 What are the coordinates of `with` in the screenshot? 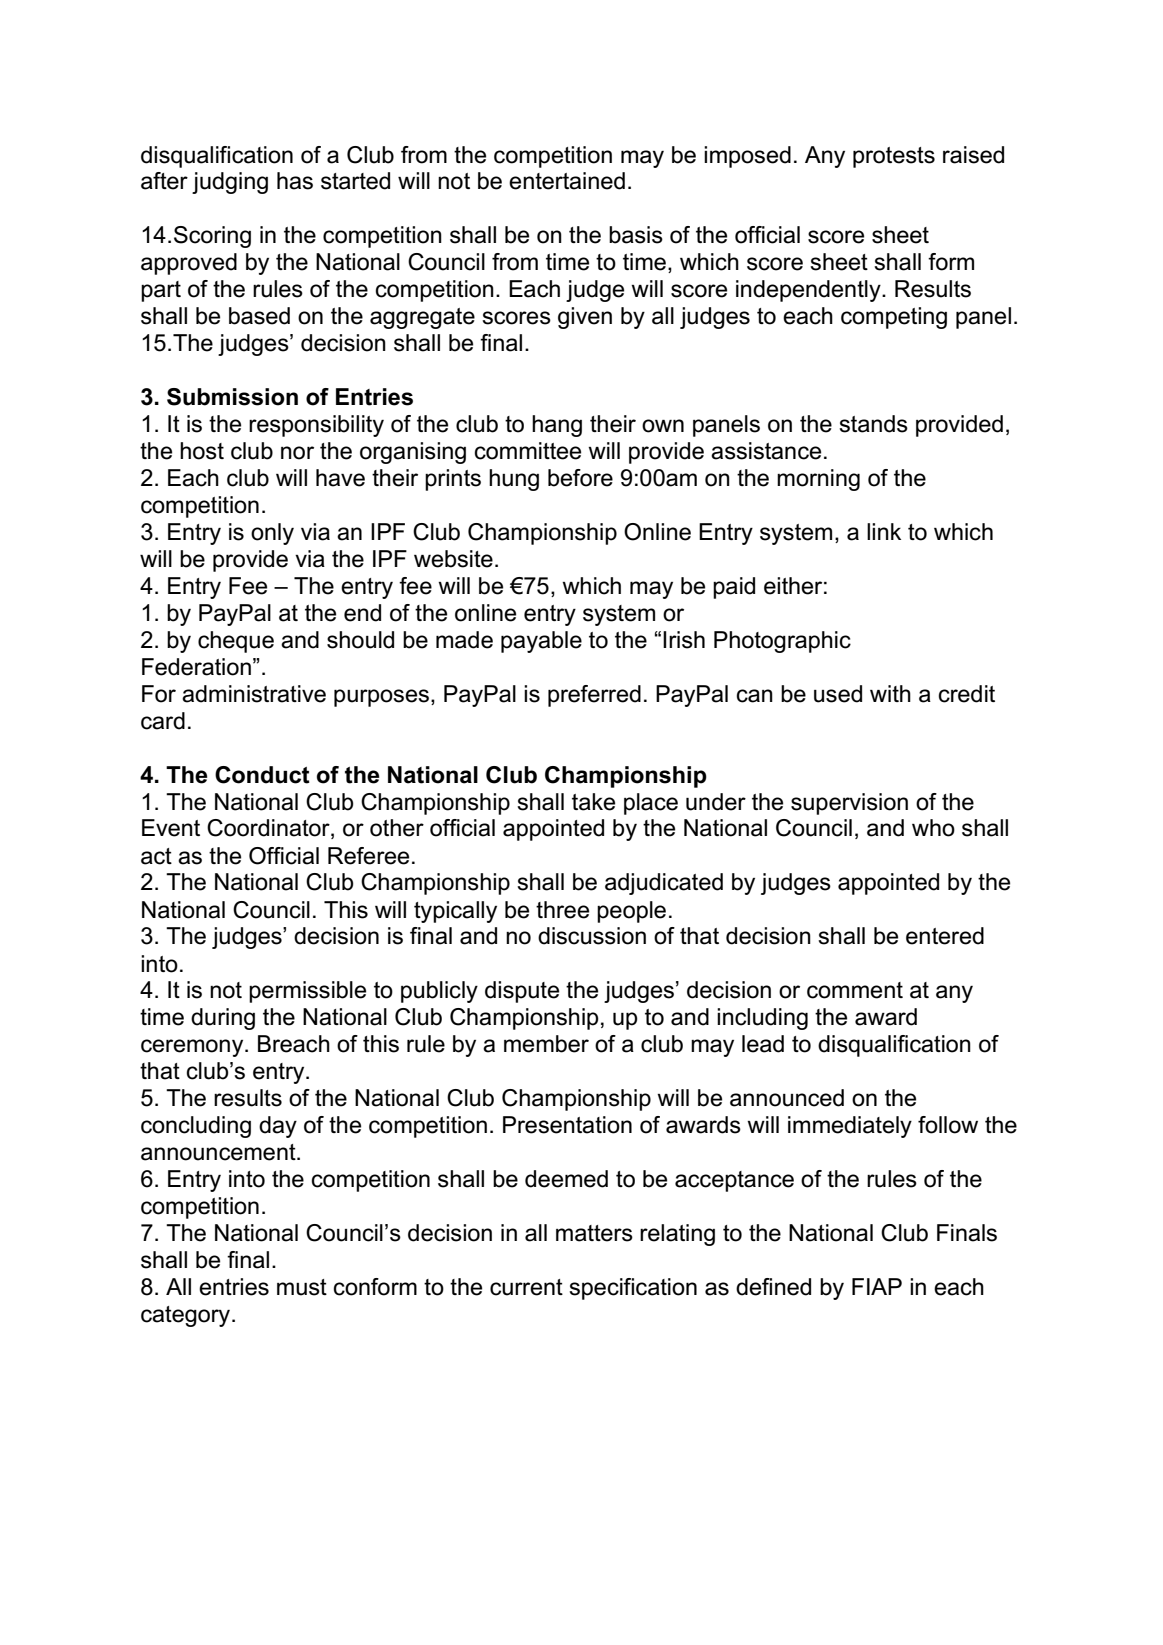 It's located at (890, 693).
